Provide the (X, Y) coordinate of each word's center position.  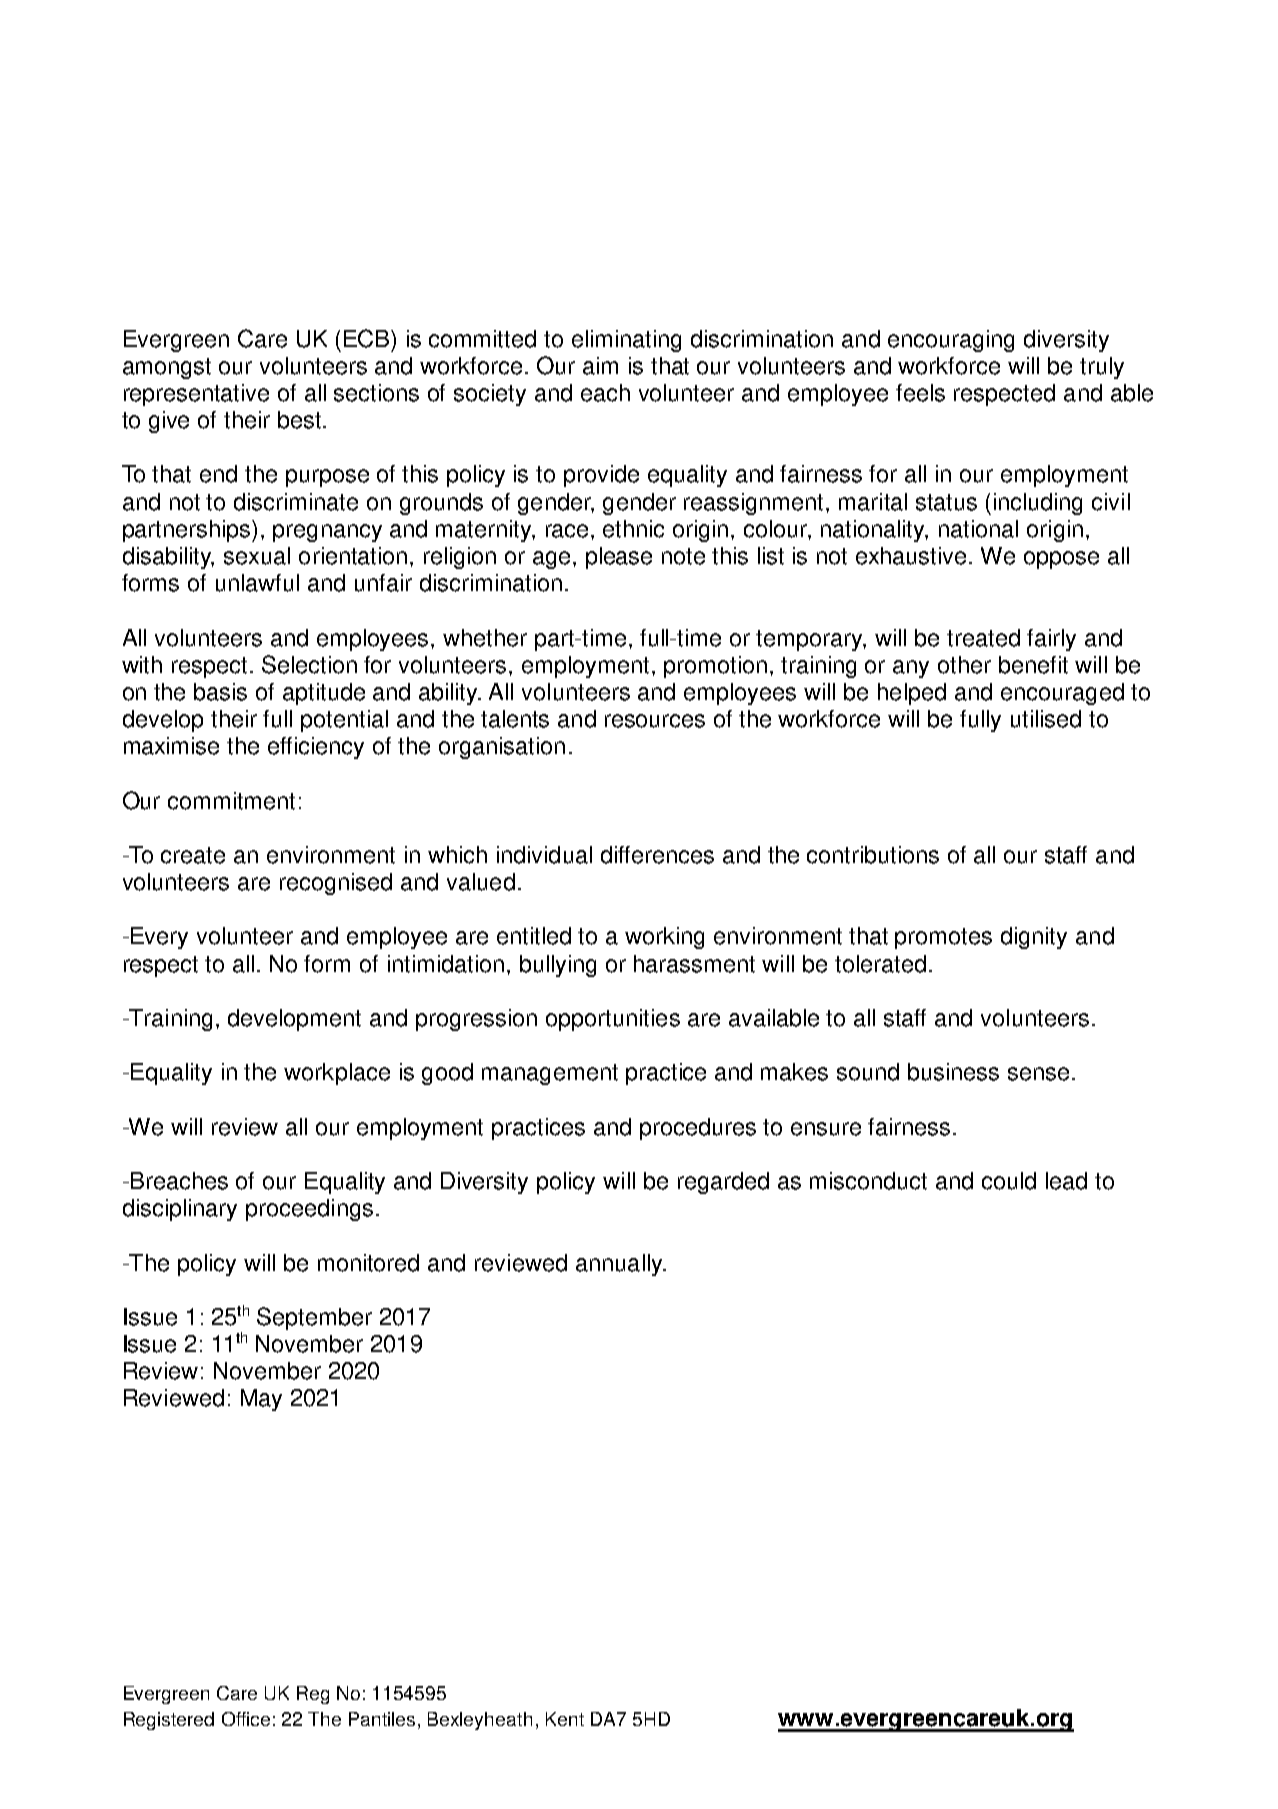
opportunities (613, 1020)
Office (246, 1719)
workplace (337, 1074)
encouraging (951, 341)
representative (196, 395)
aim (600, 366)
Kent (565, 1719)
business (953, 1072)
